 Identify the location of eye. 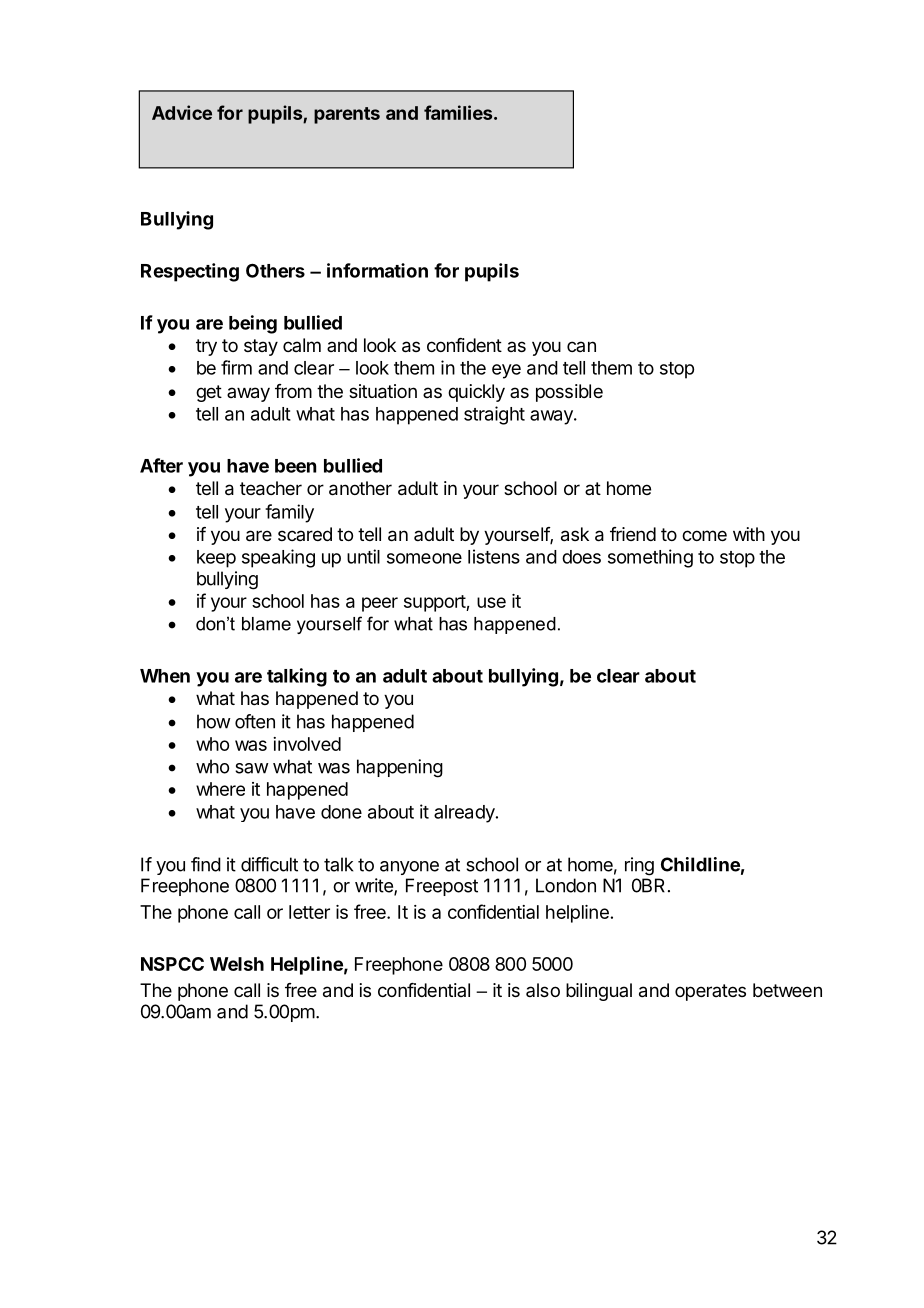
(506, 371).
